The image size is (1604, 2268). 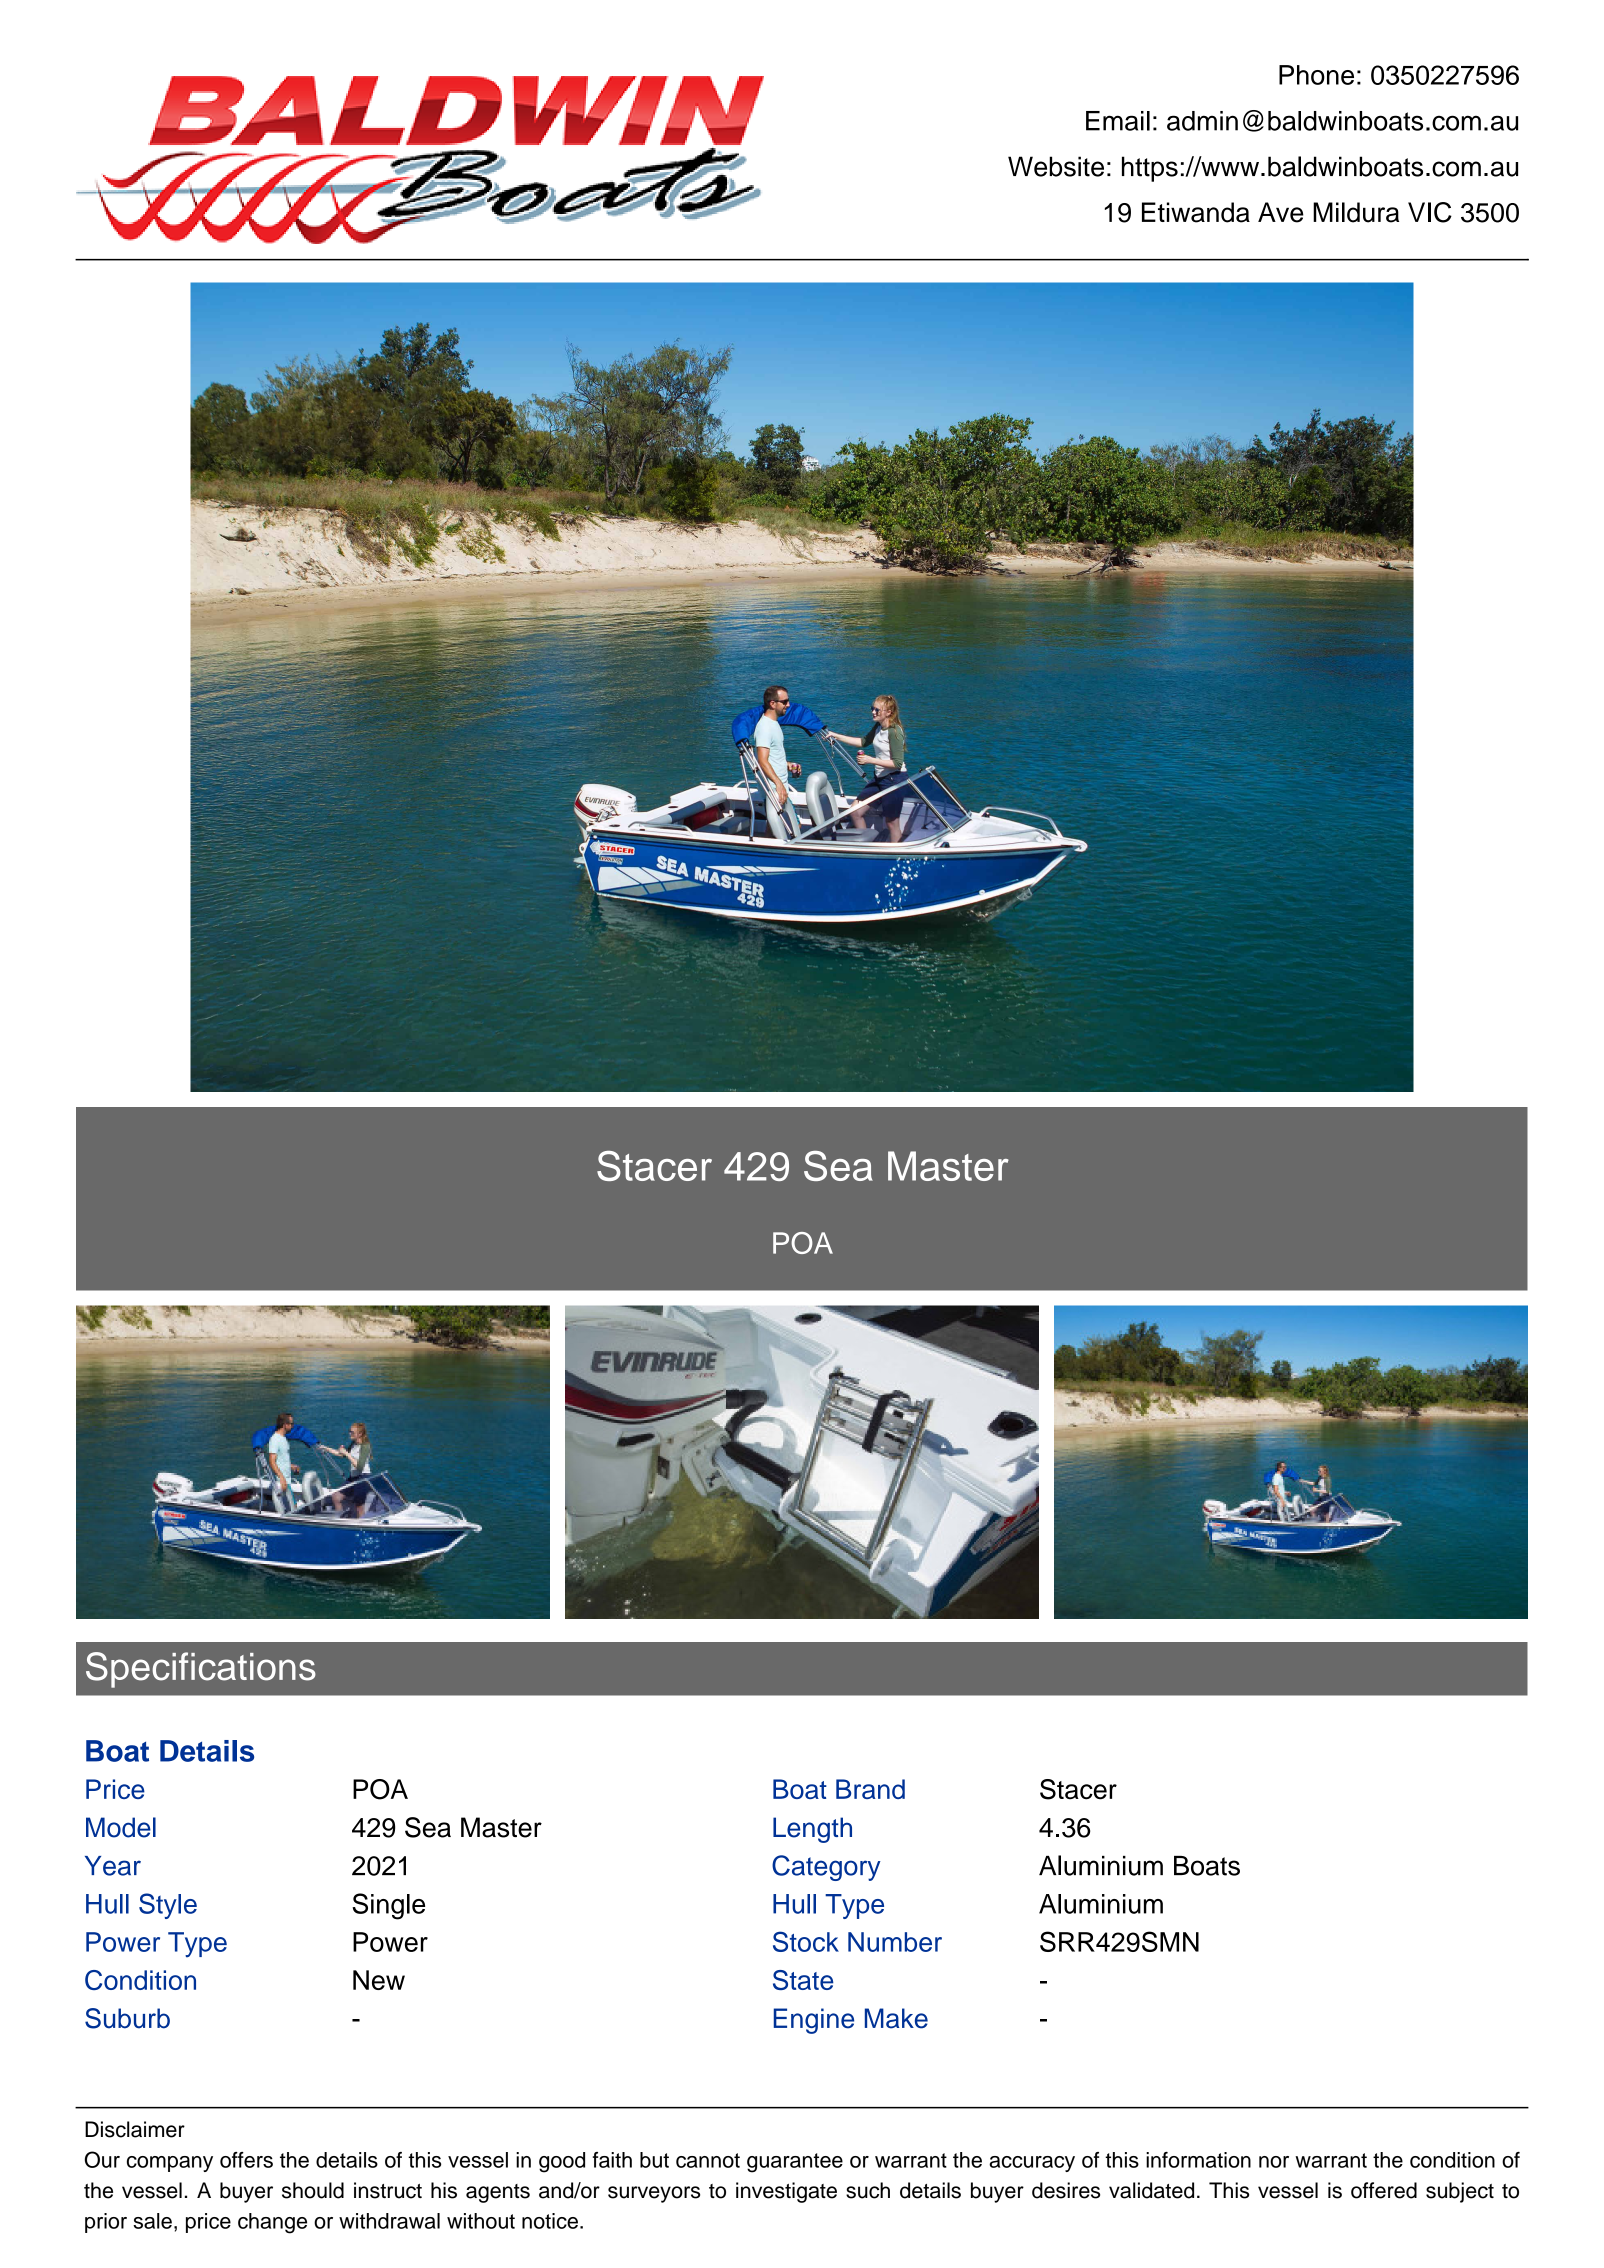 What do you see at coordinates (795, 2163) in the document?
I see `guarantee` at bounding box center [795, 2163].
